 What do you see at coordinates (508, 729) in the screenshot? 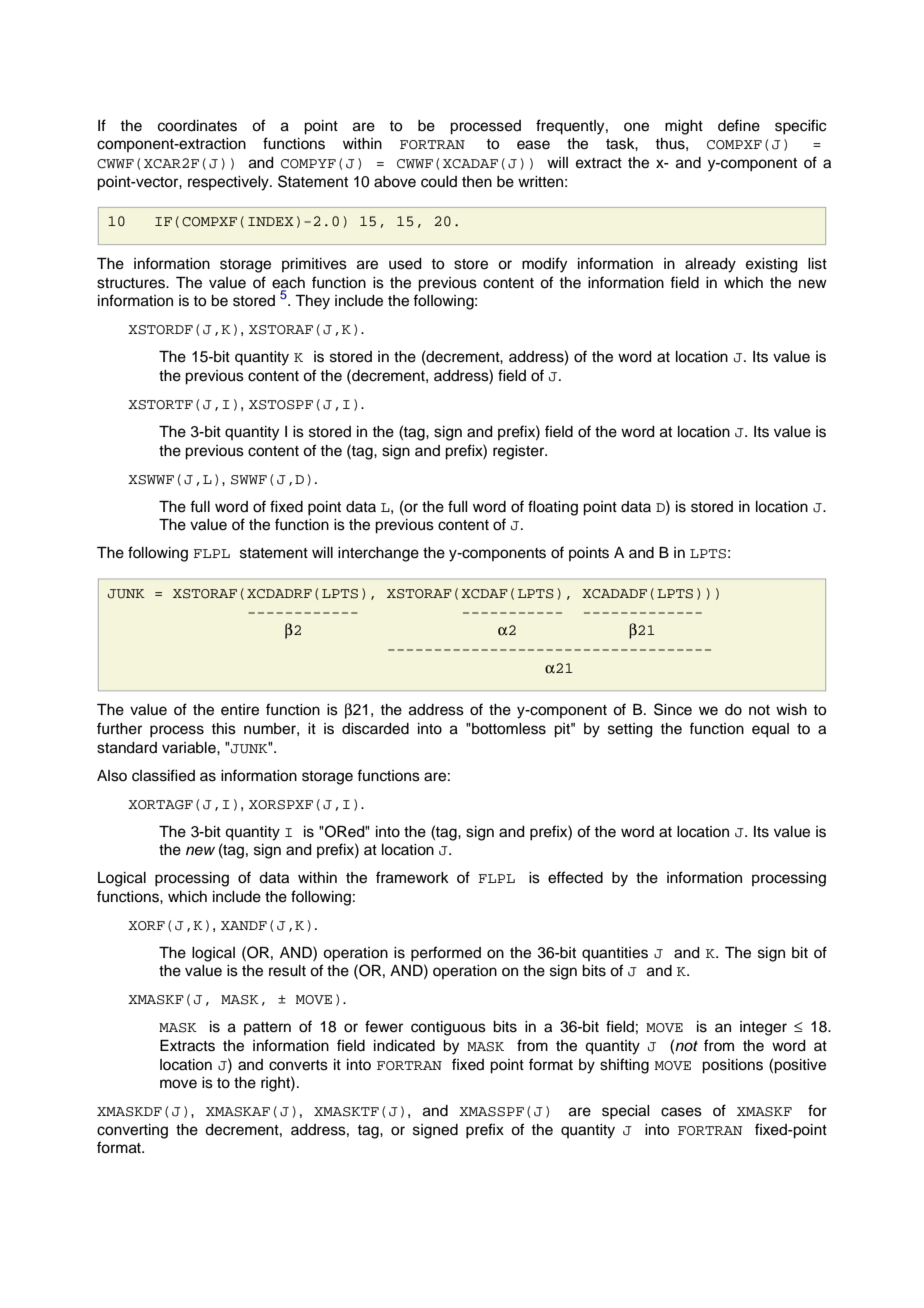
I see `bottomless` at bounding box center [508, 729].
